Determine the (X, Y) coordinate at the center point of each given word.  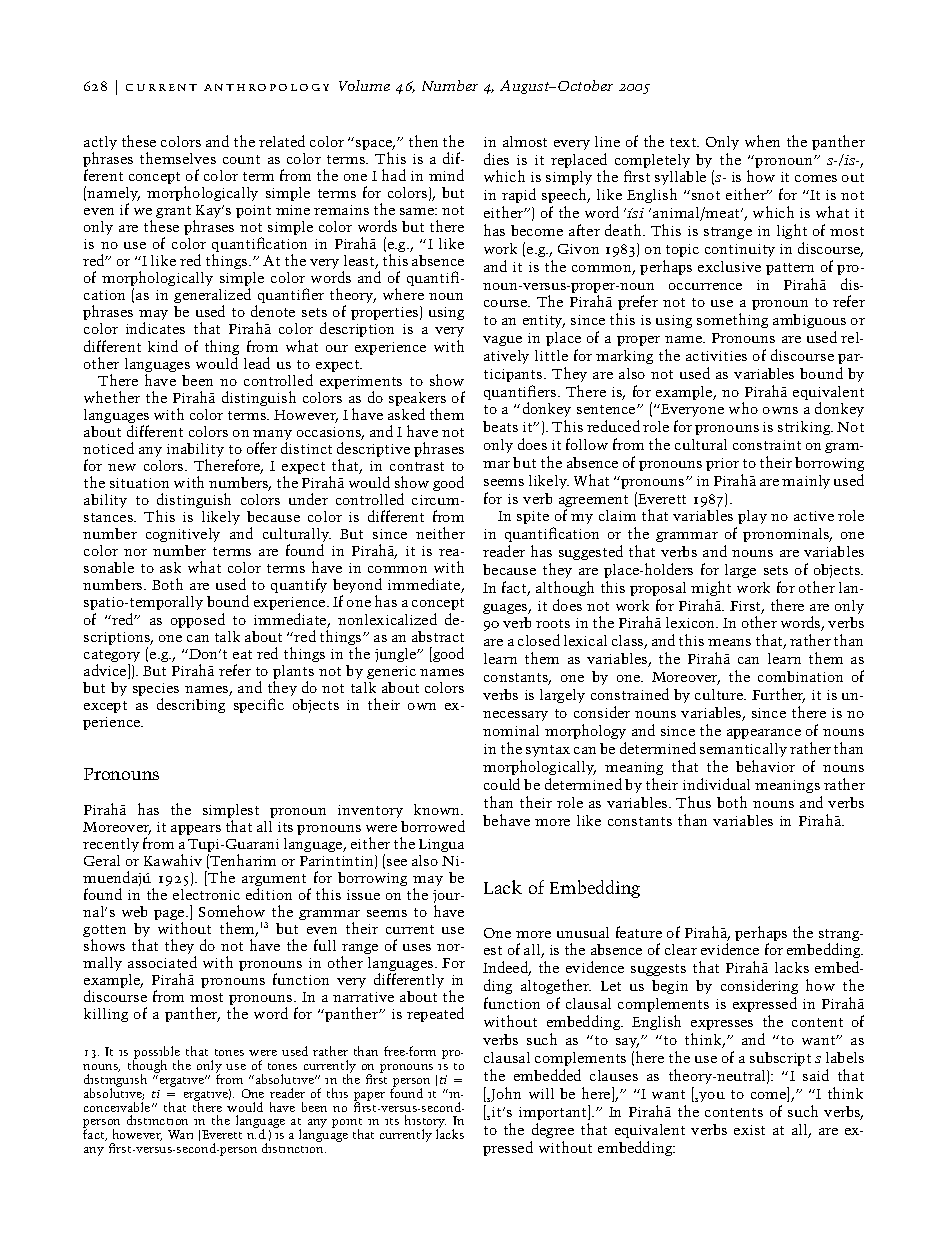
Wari (180, 1134)
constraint (767, 445)
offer (262, 448)
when (762, 141)
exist (749, 1130)
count (241, 159)
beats (500, 426)
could (502, 784)
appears (196, 830)
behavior (765, 766)
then (423, 141)
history (425, 1123)
